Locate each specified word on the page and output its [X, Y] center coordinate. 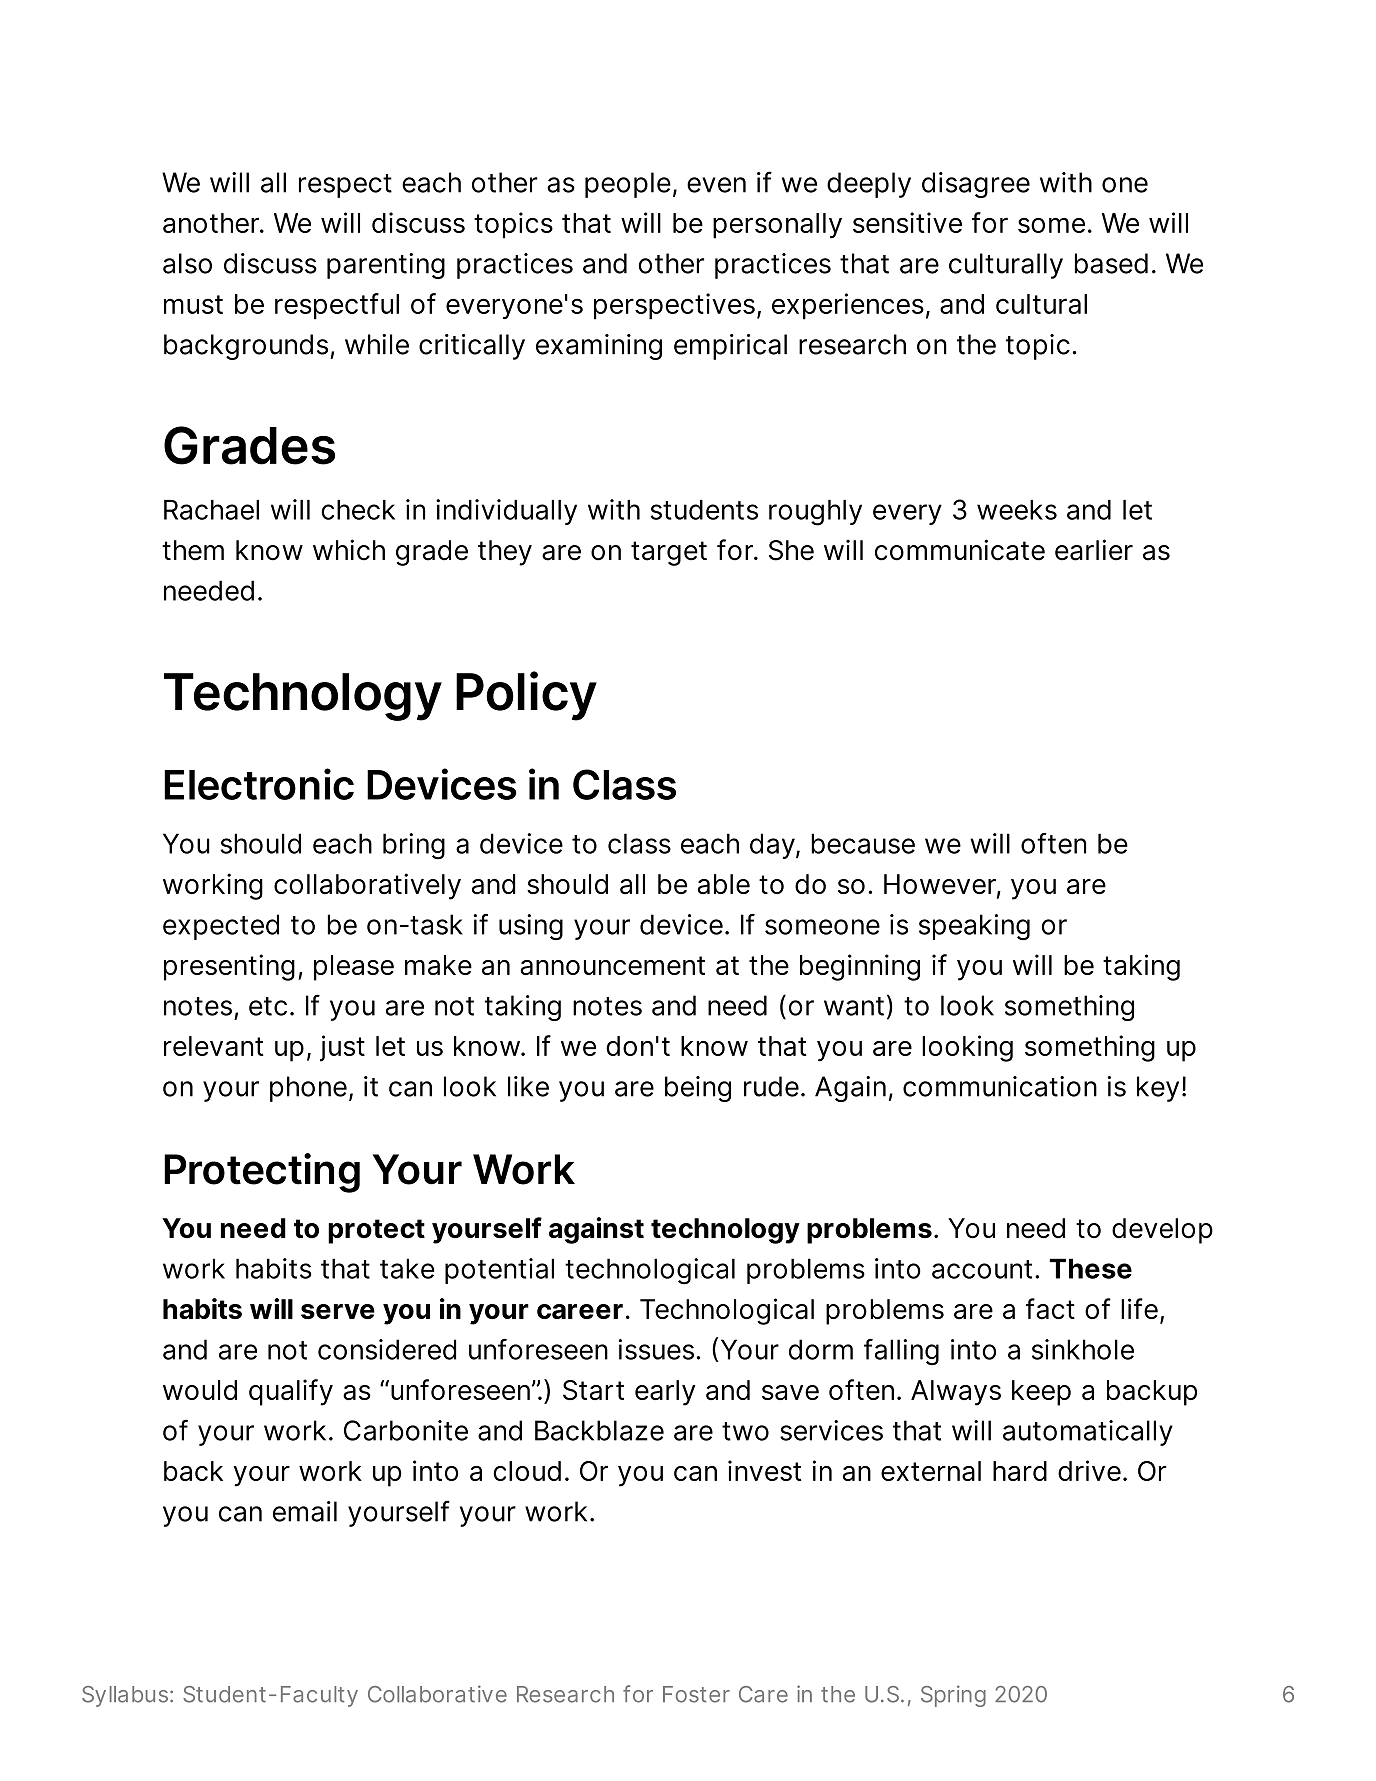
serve [338, 1311]
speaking [974, 927]
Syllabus [125, 1696]
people [628, 185]
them [193, 550]
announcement [612, 965]
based [1111, 263]
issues [656, 1349]
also [187, 263]
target [669, 553]
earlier [1094, 550]
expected [221, 927]
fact [1050, 1309]
